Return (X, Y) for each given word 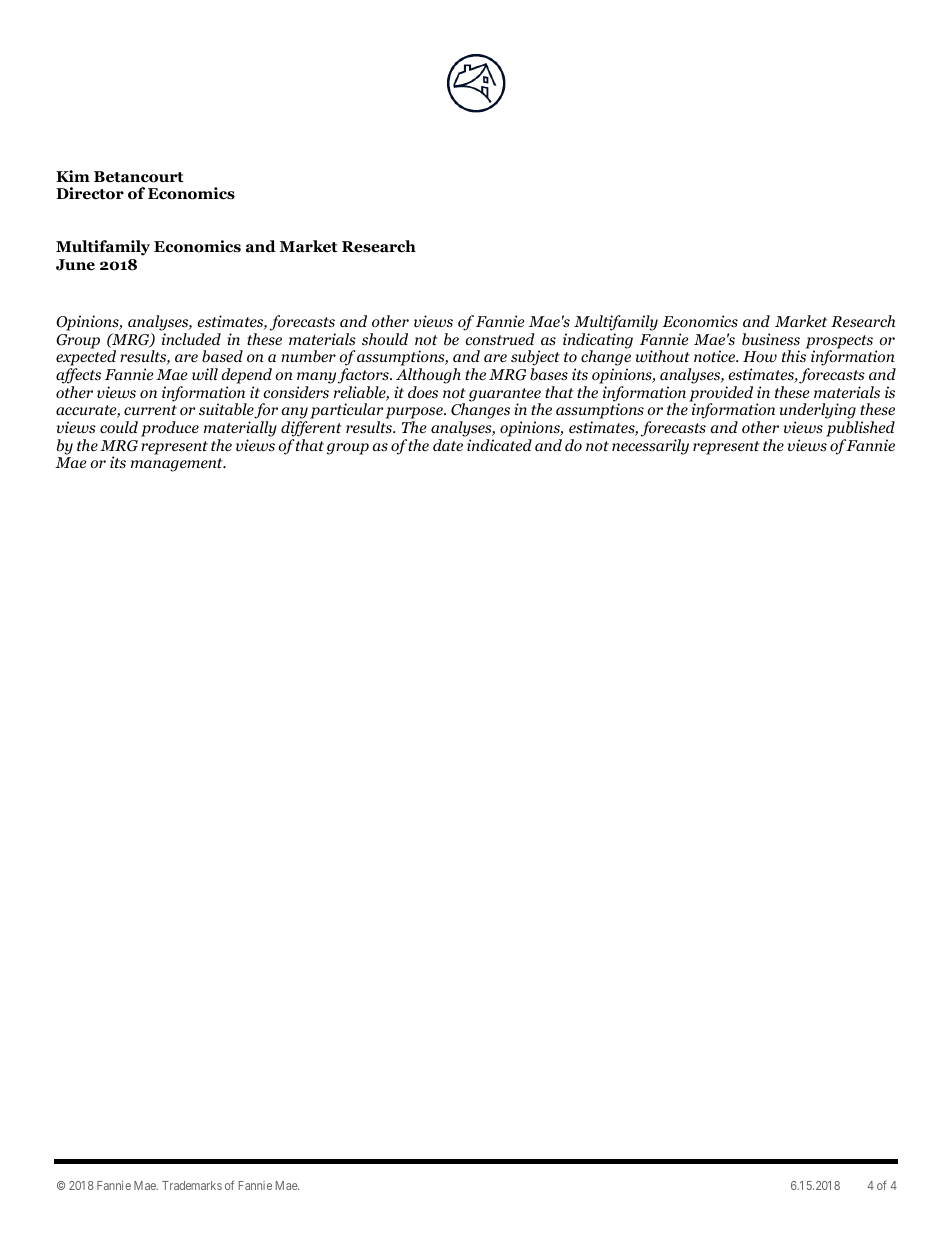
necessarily (650, 447)
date (448, 445)
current (150, 410)
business (771, 339)
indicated (499, 445)
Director (90, 193)
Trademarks (192, 1185)
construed (500, 339)
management (178, 465)
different (311, 430)
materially (240, 430)
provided (721, 395)
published (860, 430)
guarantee (505, 396)
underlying (818, 412)
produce (170, 429)
